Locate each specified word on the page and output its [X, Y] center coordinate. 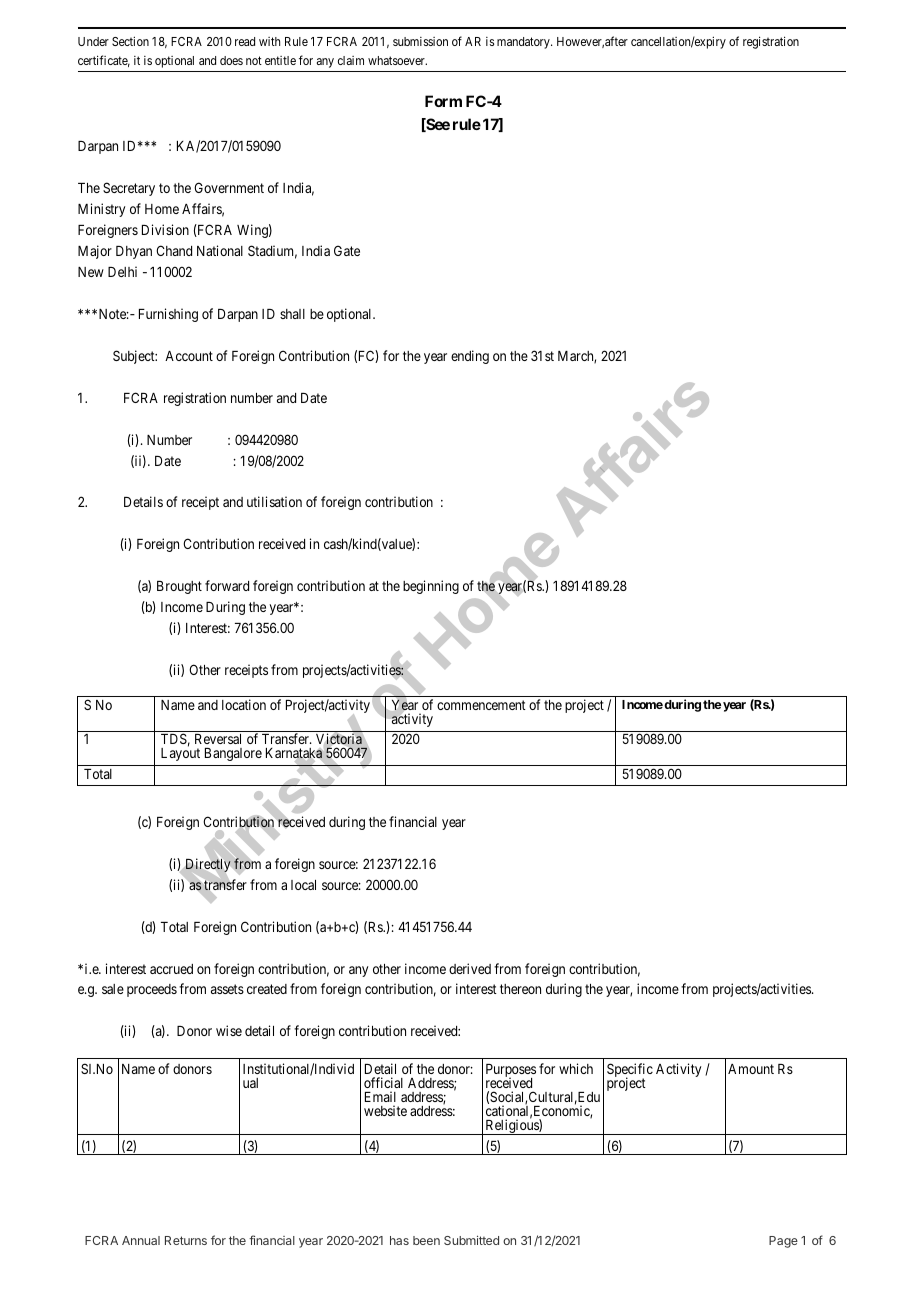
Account [189, 356]
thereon [520, 989]
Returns [186, 1240]
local [303, 885]
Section [130, 41]
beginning [431, 587]
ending [470, 357]
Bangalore [233, 754]
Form [443, 101]
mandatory [524, 43]
